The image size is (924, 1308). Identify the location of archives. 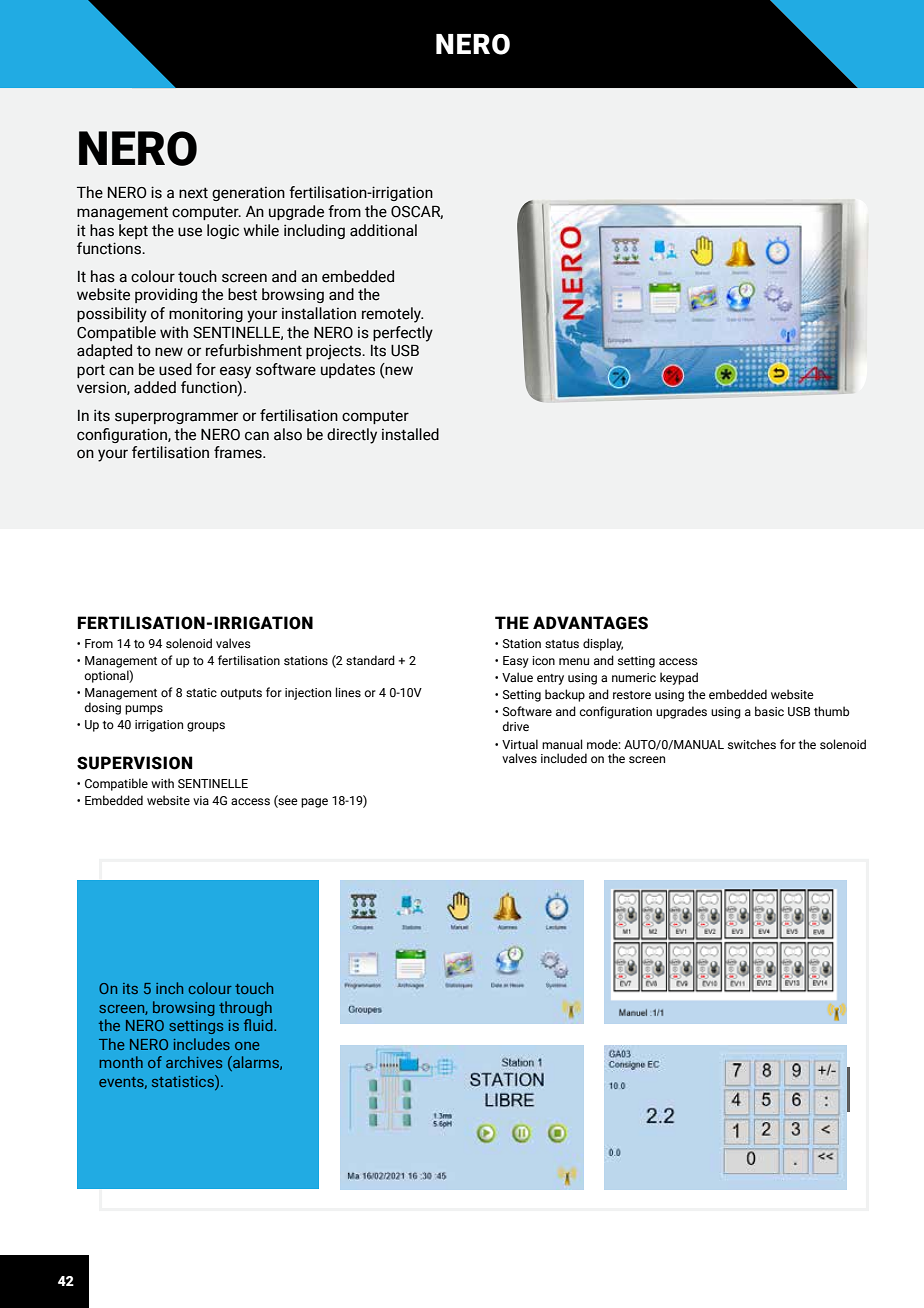
(194, 1062).
